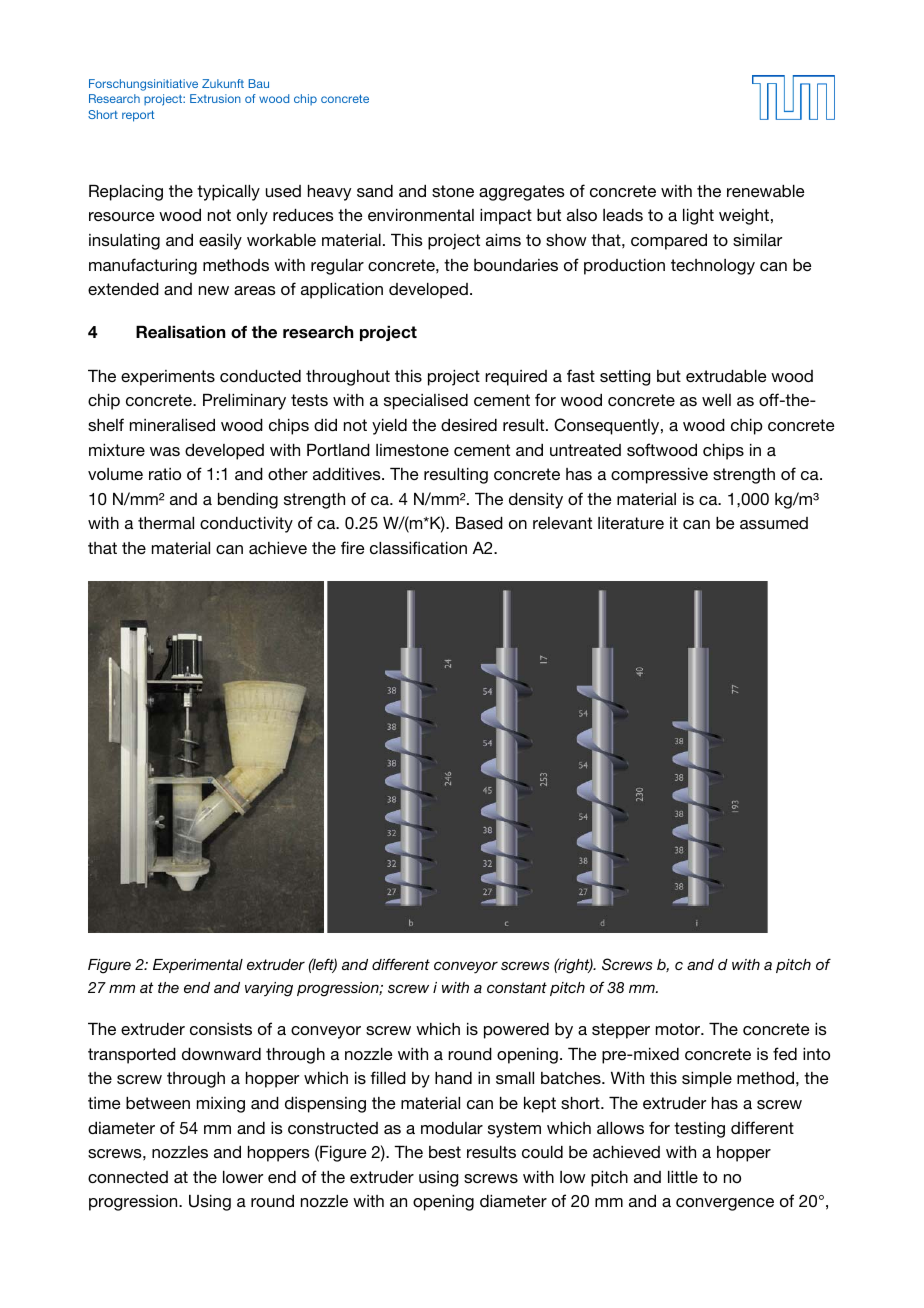  Describe the element at coordinates (774, 523) in the screenshot. I see `assumed` at that location.
